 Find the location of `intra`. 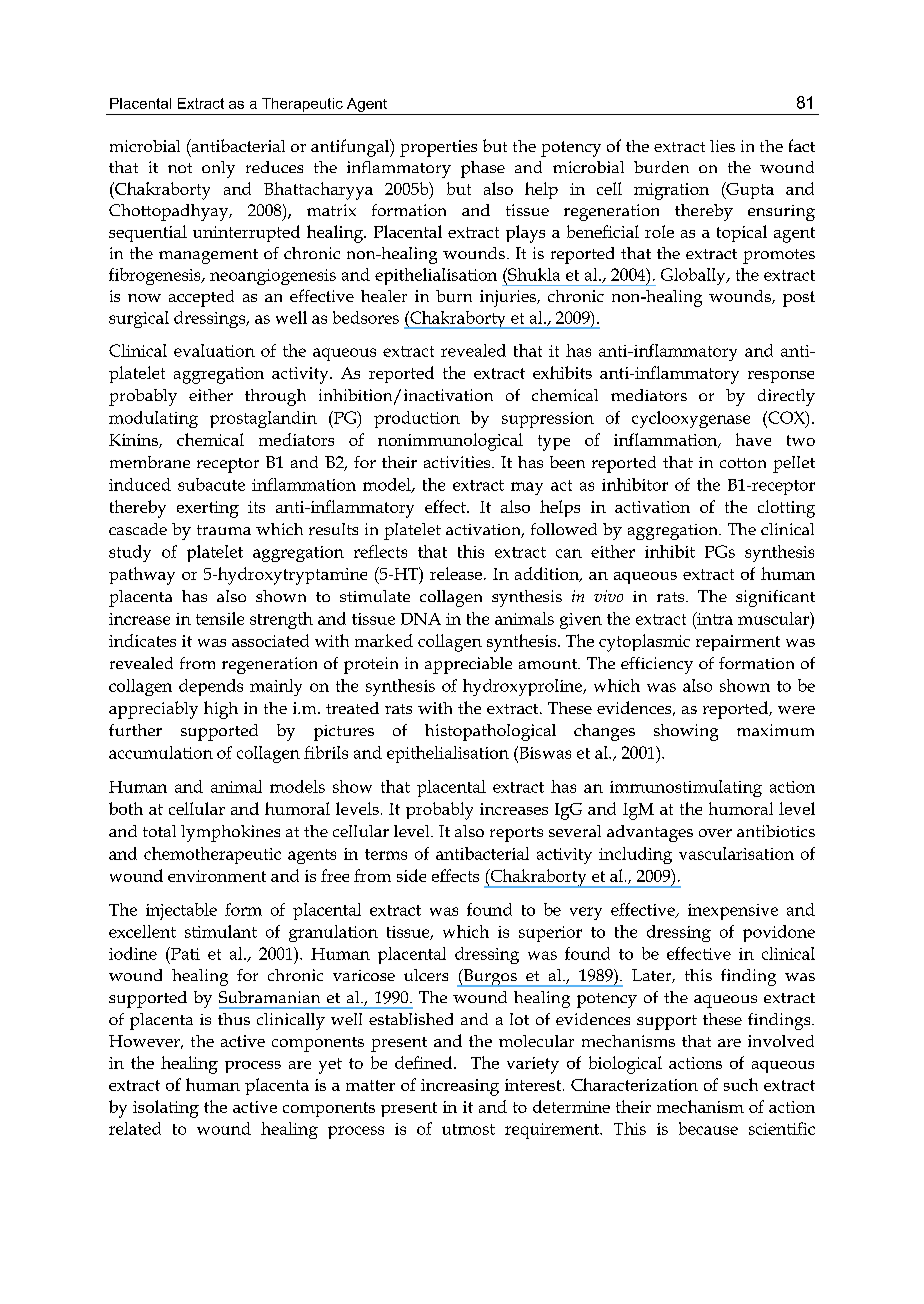

intra is located at coordinates (714, 618).
